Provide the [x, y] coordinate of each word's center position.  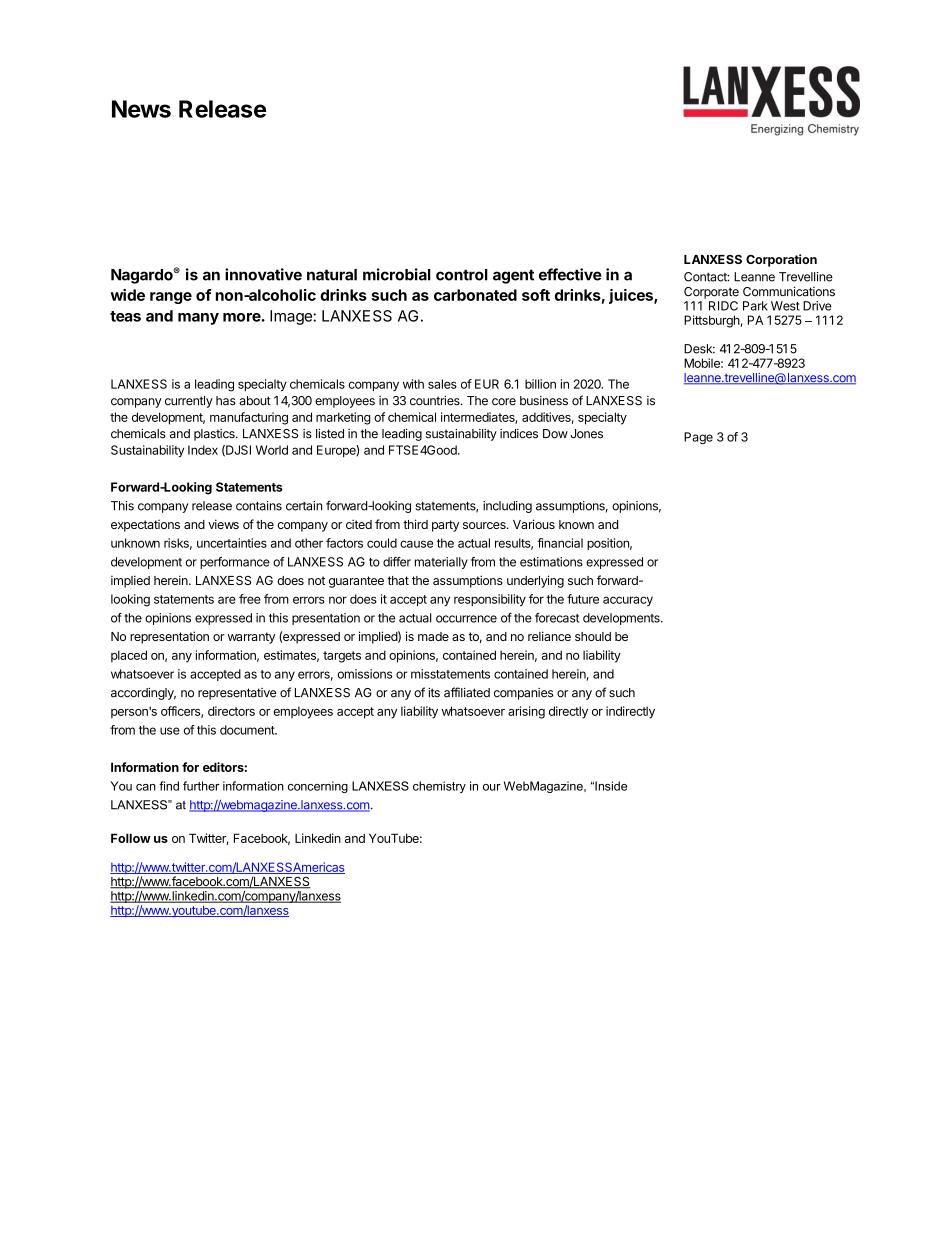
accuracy [628, 601]
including [507, 507]
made [433, 636]
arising [526, 712]
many [198, 319]
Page [698, 438]
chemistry [439, 787]
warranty [251, 638]
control [462, 275]
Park [755, 306]
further [201, 786]
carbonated [475, 295]
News [141, 109]
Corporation [781, 260]
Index [203, 450]
